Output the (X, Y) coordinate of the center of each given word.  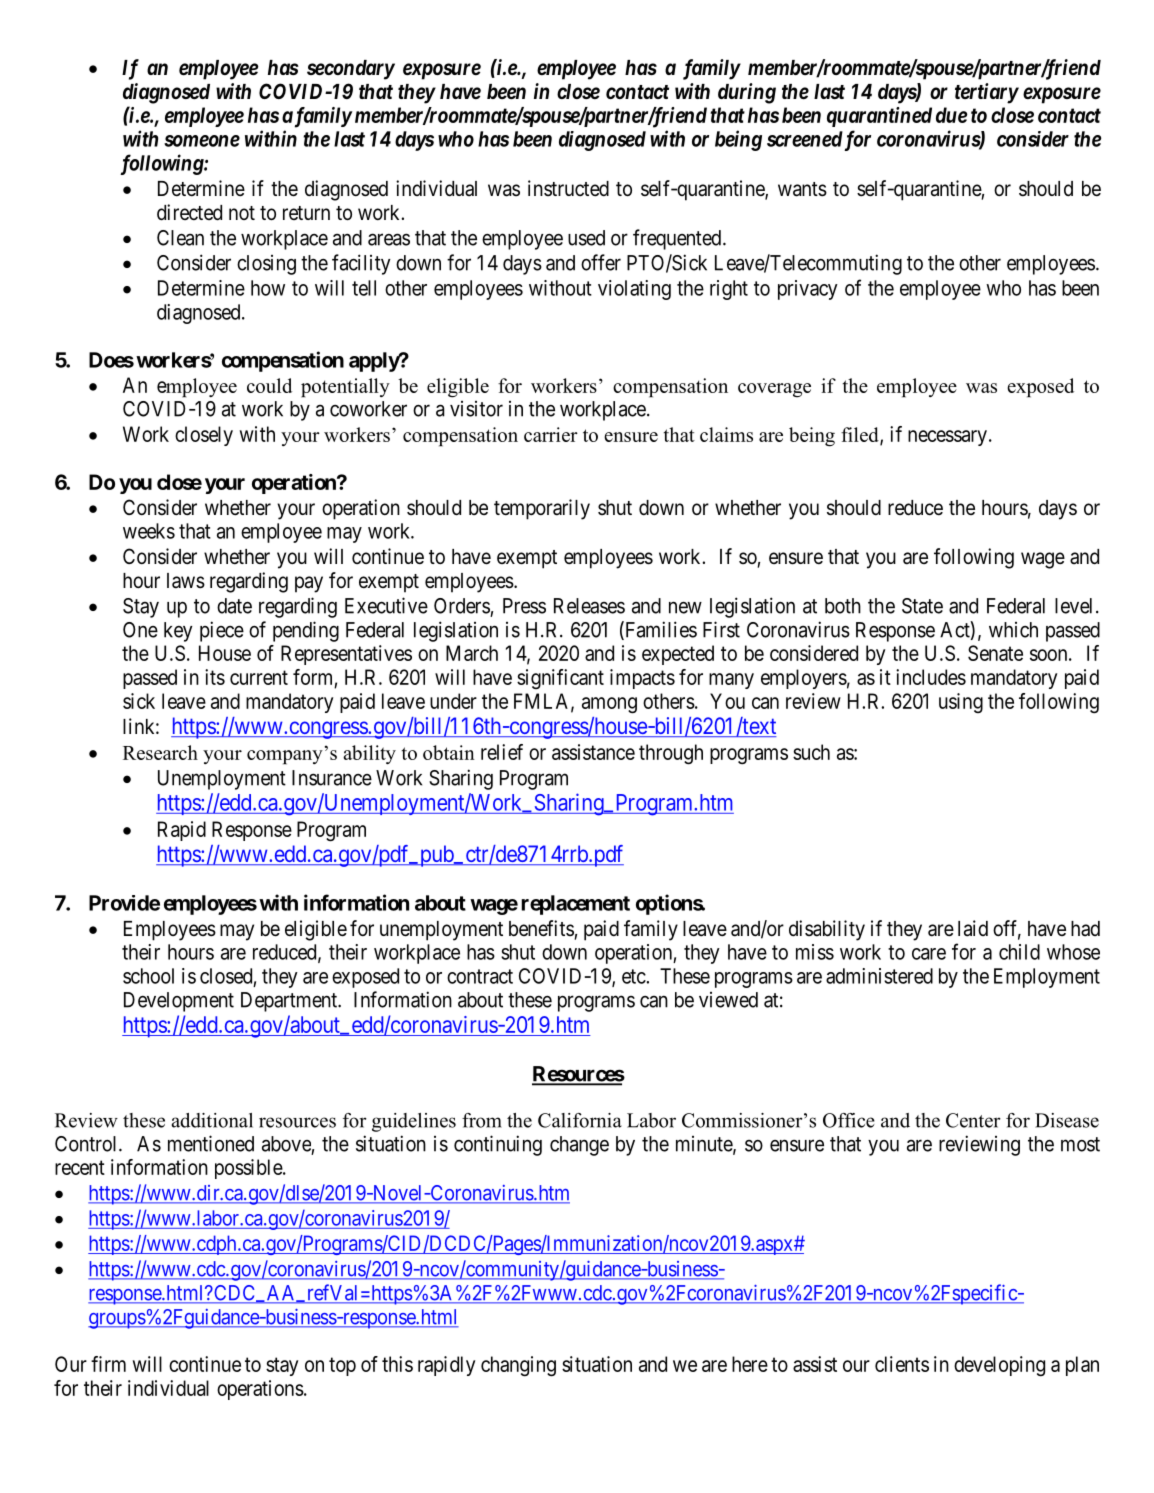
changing (518, 1366)
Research (160, 752)
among (609, 705)
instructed (568, 188)
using (961, 703)
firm (108, 1364)
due (952, 115)
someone (202, 141)
